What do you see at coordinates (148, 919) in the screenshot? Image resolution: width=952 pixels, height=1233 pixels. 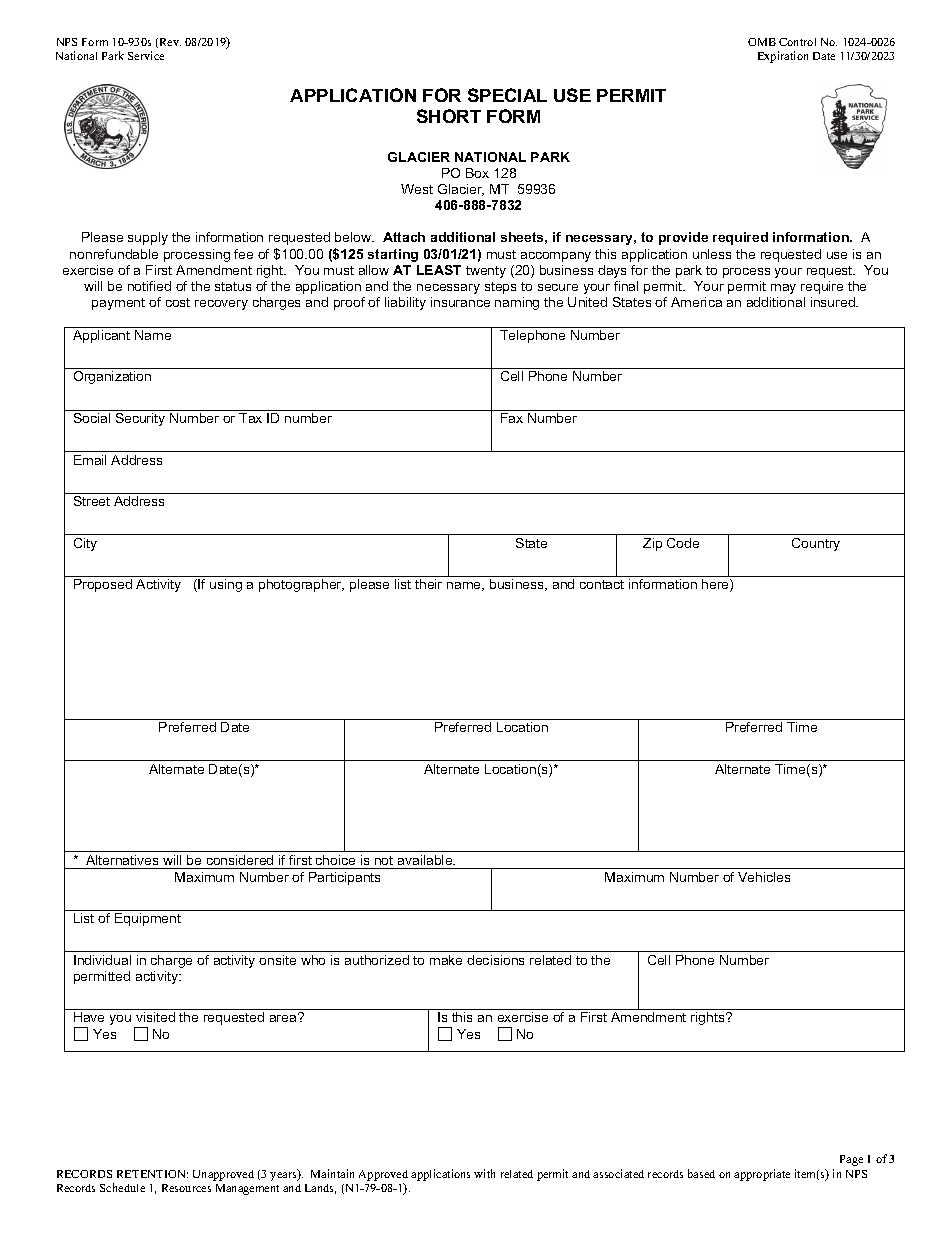 I see `Equipment` at bounding box center [148, 919].
